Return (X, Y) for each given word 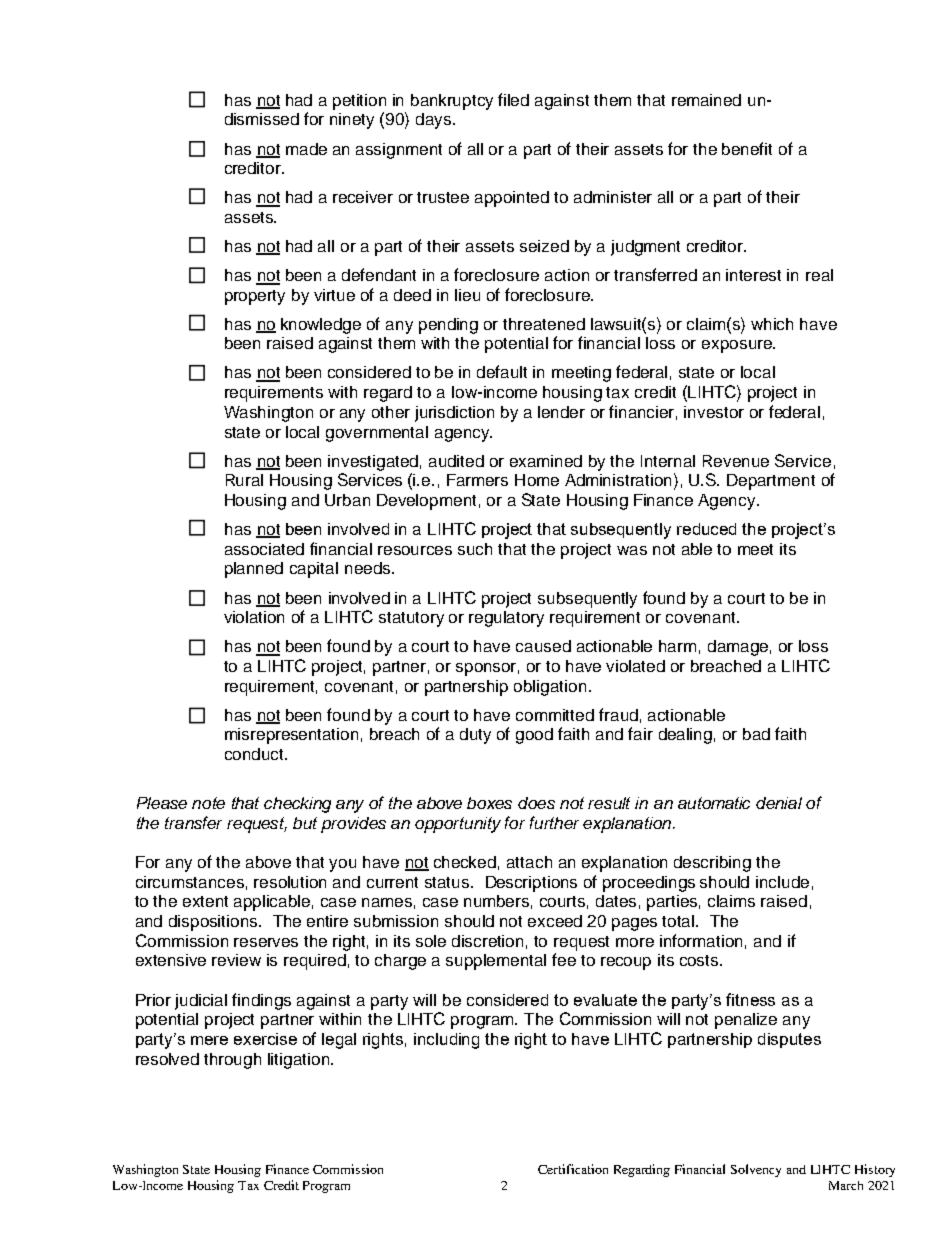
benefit (747, 148)
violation (254, 617)
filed (513, 99)
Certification (573, 1169)
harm (677, 646)
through (232, 1061)
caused (543, 646)
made (306, 149)
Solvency (756, 1170)
